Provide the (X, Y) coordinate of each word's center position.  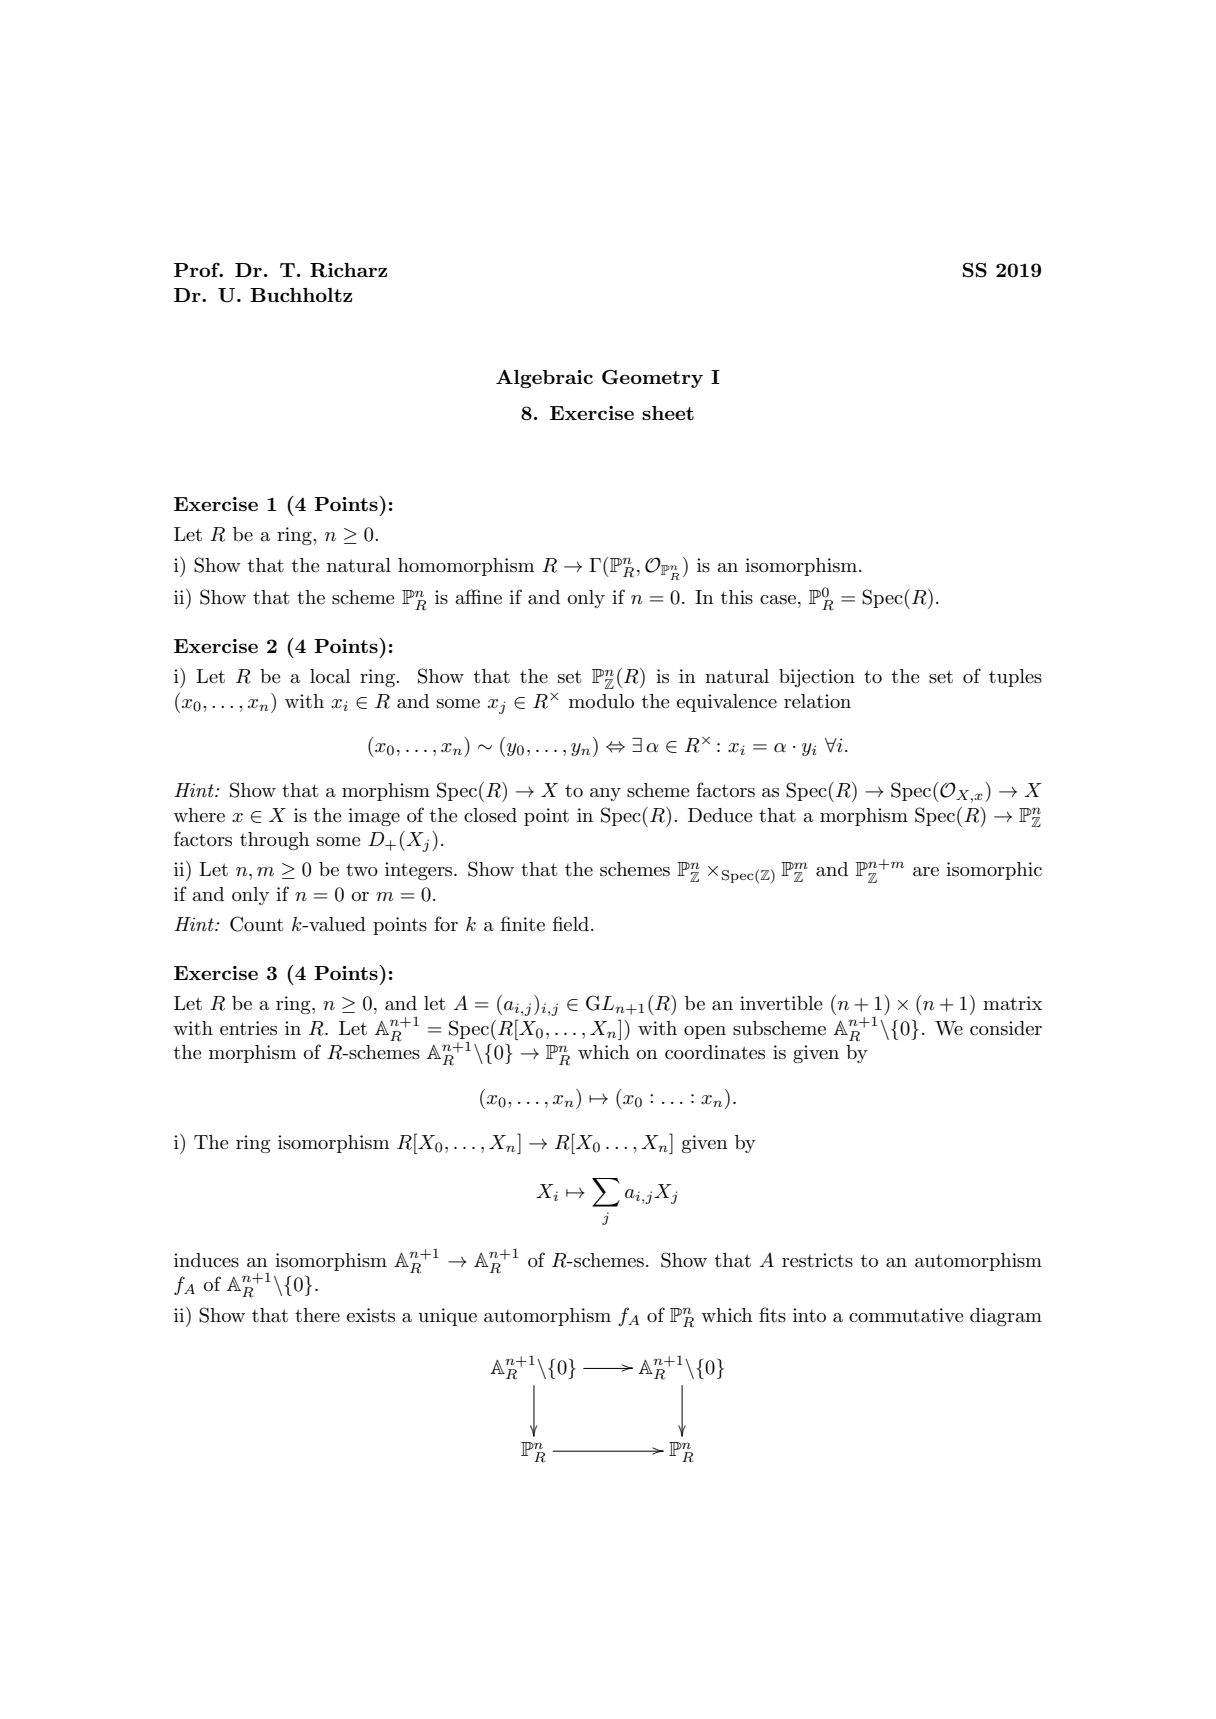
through (275, 841)
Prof (198, 269)
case (778, 600)
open (705, 1032)
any (605, 794)
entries (248, 1028)
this (737, 597)
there (317, 1315)
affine (479, 597)
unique (447, 1317)
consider (1006, 1028)
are (926, 872)
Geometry (652, 379)
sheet (668, 413)
